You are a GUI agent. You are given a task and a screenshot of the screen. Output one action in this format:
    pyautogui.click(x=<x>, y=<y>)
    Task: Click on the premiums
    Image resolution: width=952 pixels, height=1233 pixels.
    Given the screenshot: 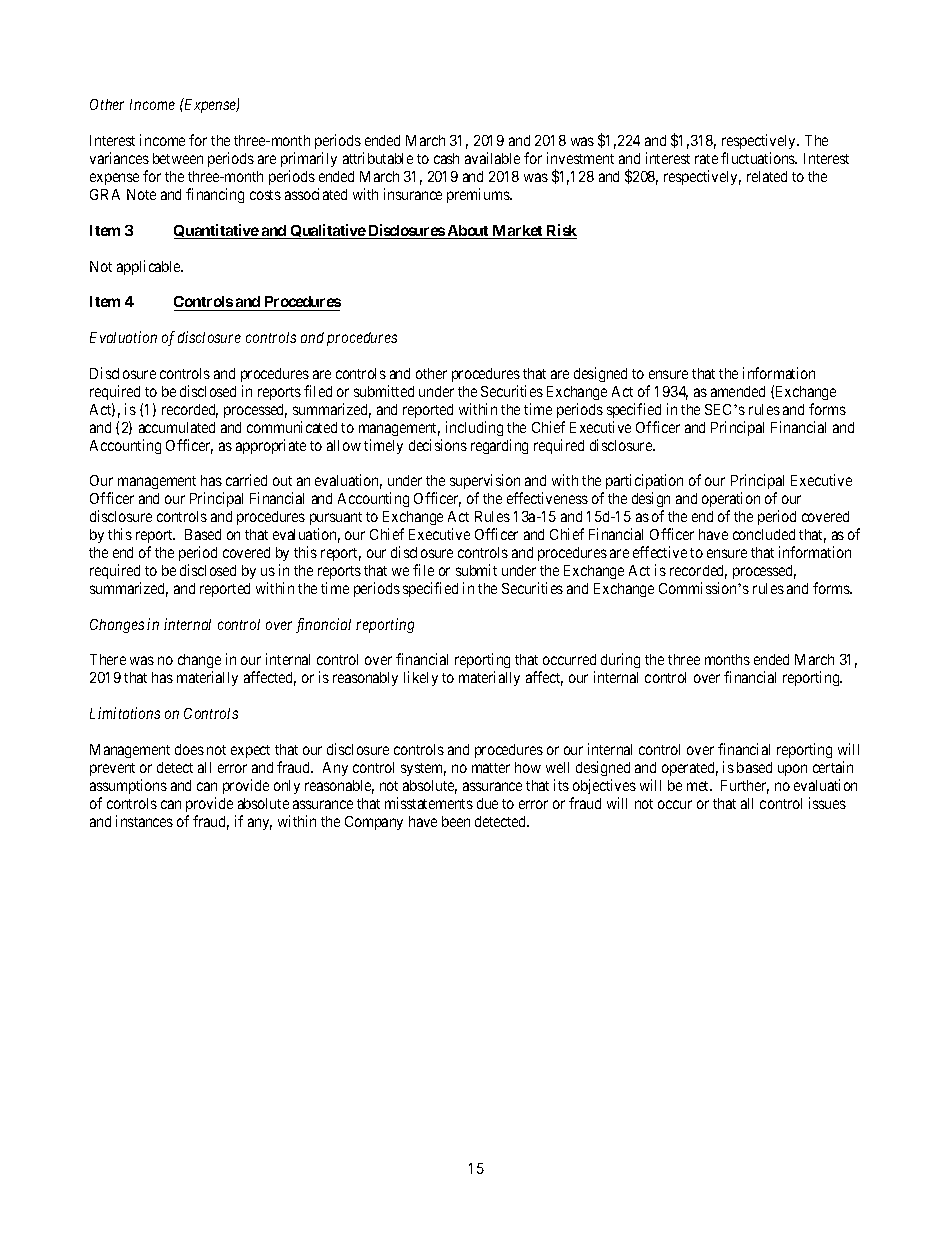 What is the action you would take?
    pyautogui.click(x=479, y=195)
